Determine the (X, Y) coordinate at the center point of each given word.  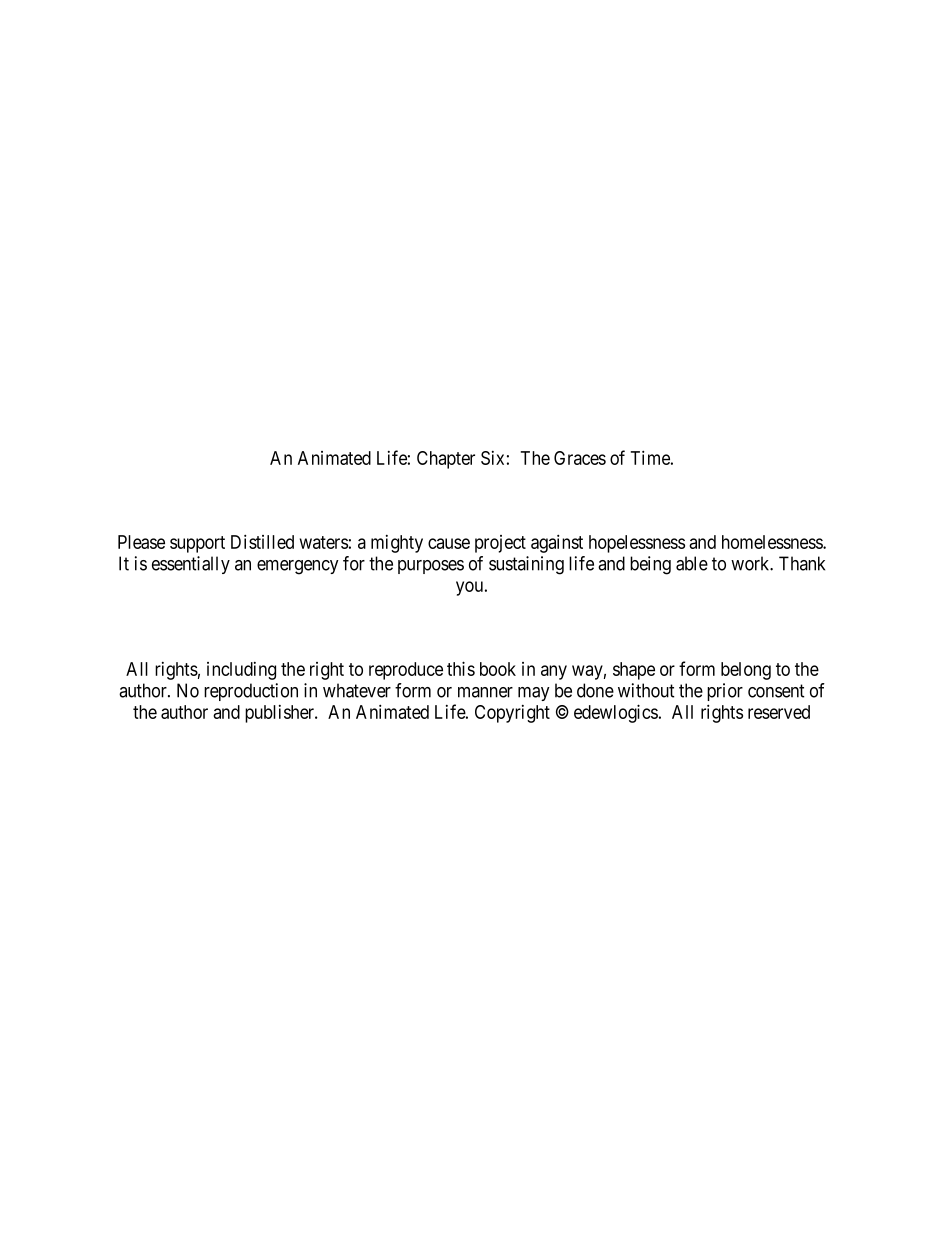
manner (485, 692)
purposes (431, 567)
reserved (779, 712)
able (692, 563)
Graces (580, 458)
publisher (281, 714)
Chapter (446, 460)
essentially (191, 565)
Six (492, 458)
